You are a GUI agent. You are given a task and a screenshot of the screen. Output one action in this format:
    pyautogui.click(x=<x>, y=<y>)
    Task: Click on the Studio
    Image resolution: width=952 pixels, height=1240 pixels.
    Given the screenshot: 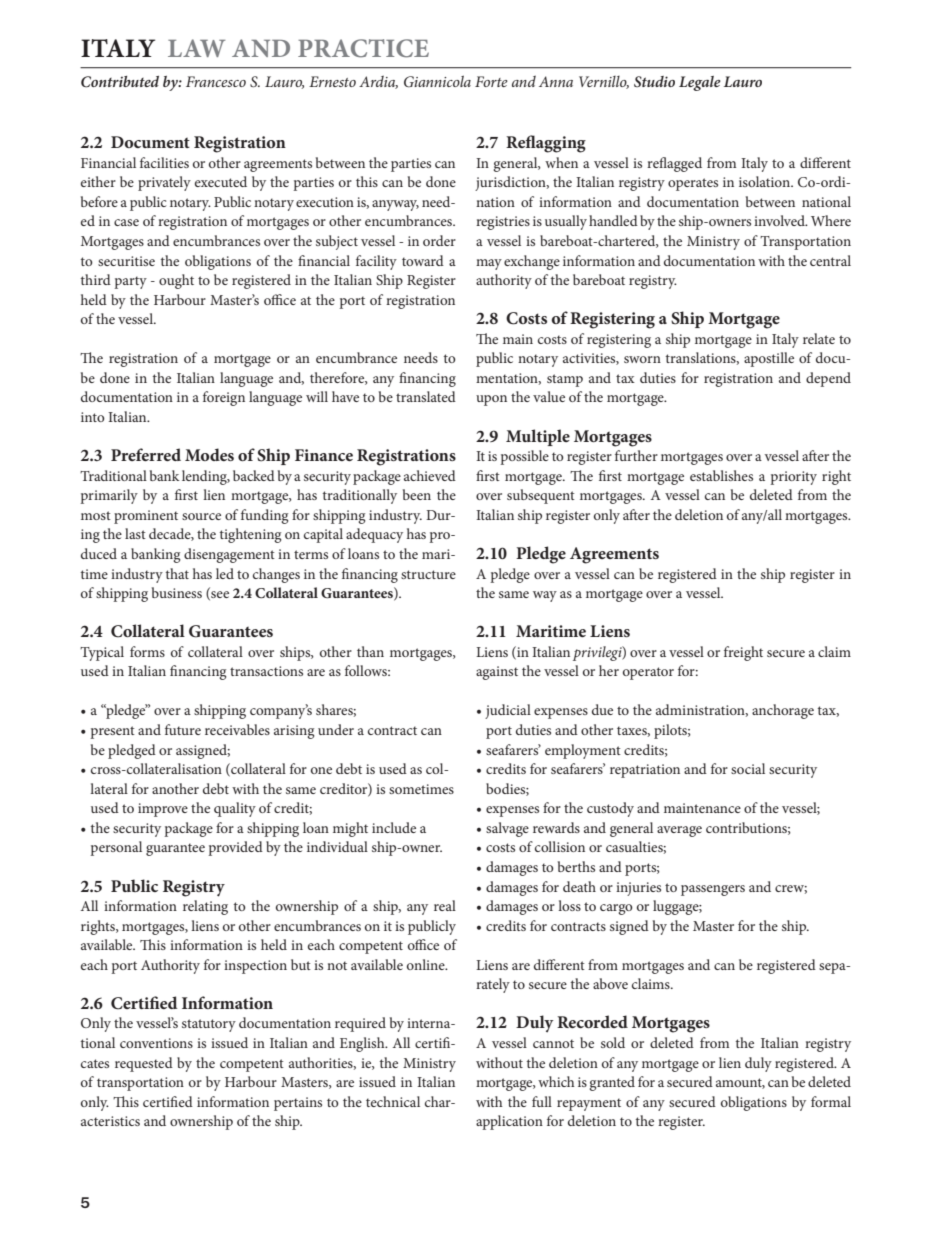 What is the action you would take?
    pyautogui.click(x=654, y=81)
